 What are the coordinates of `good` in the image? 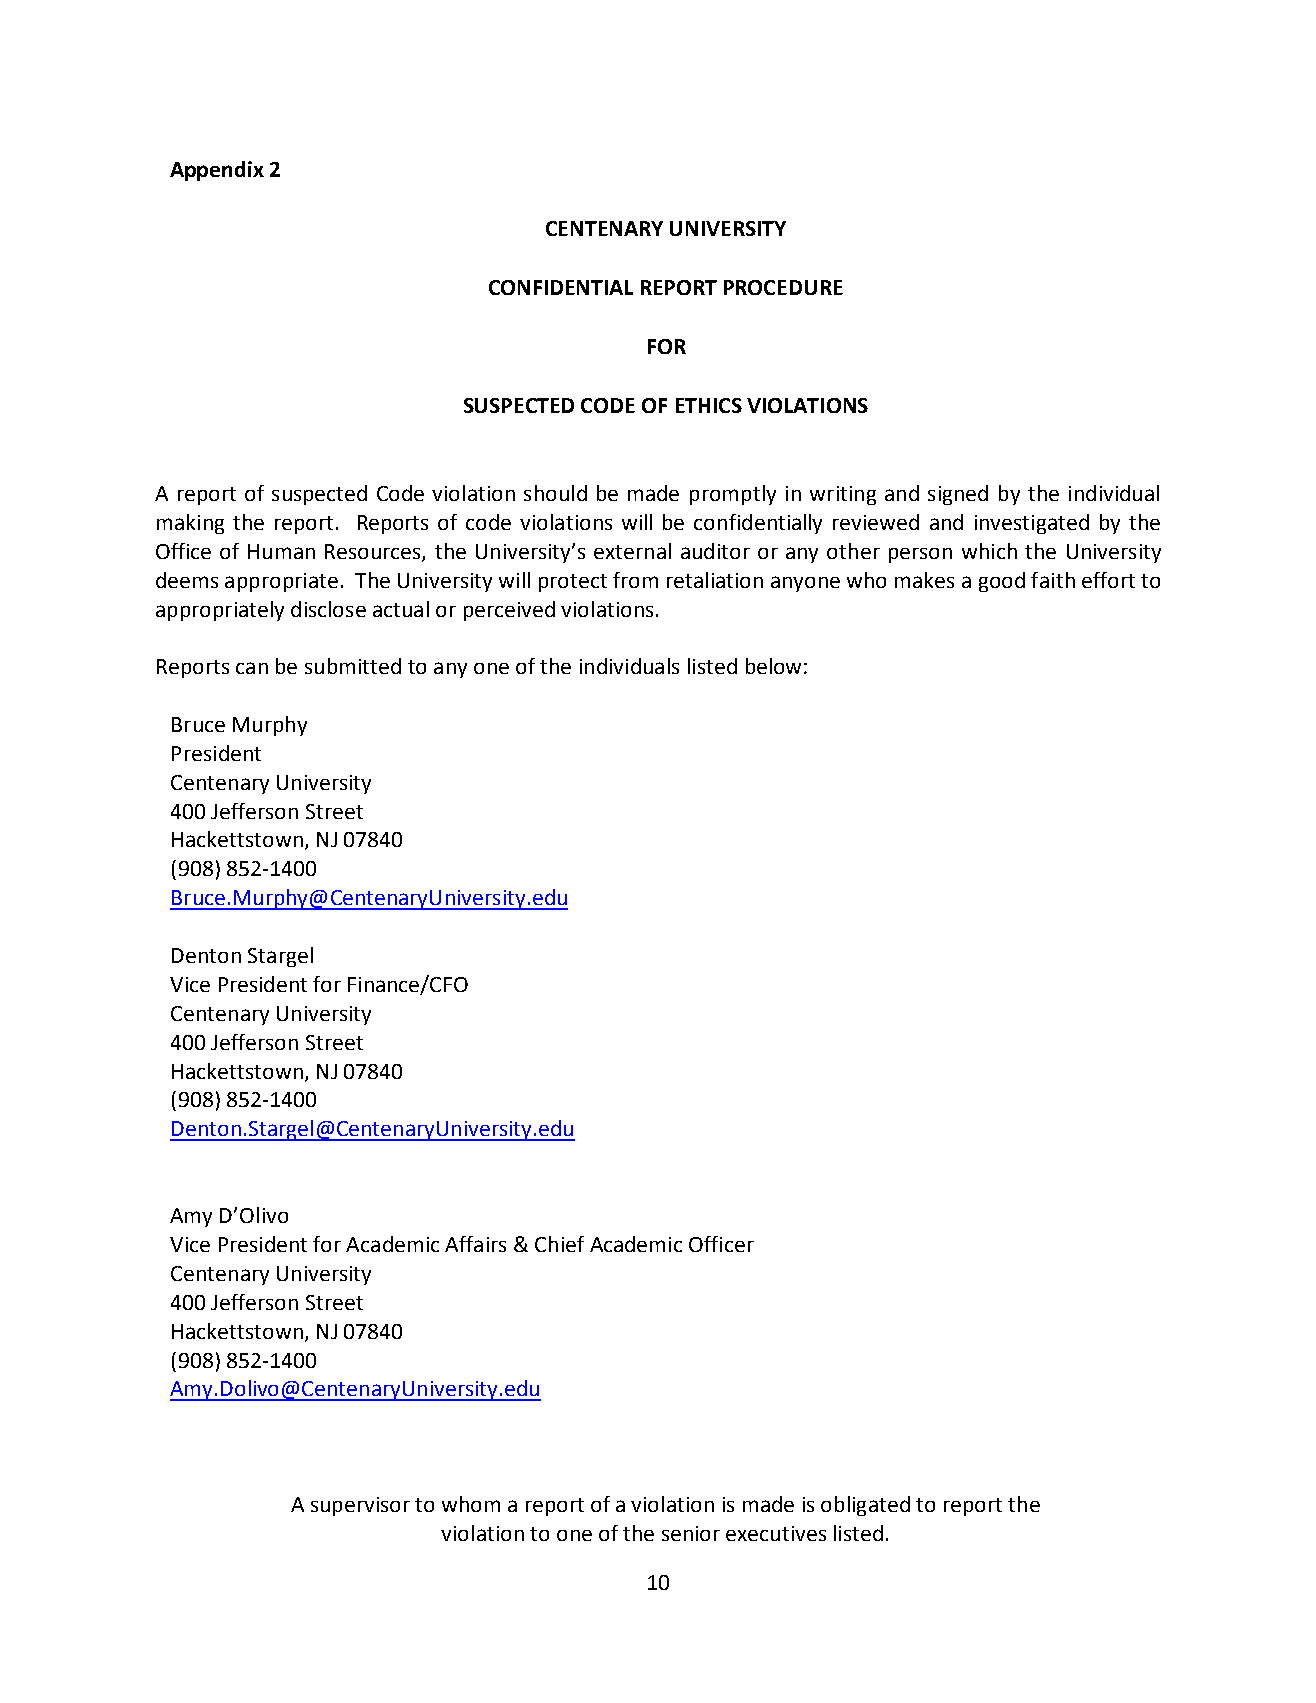 It's located at (1002, 582).
